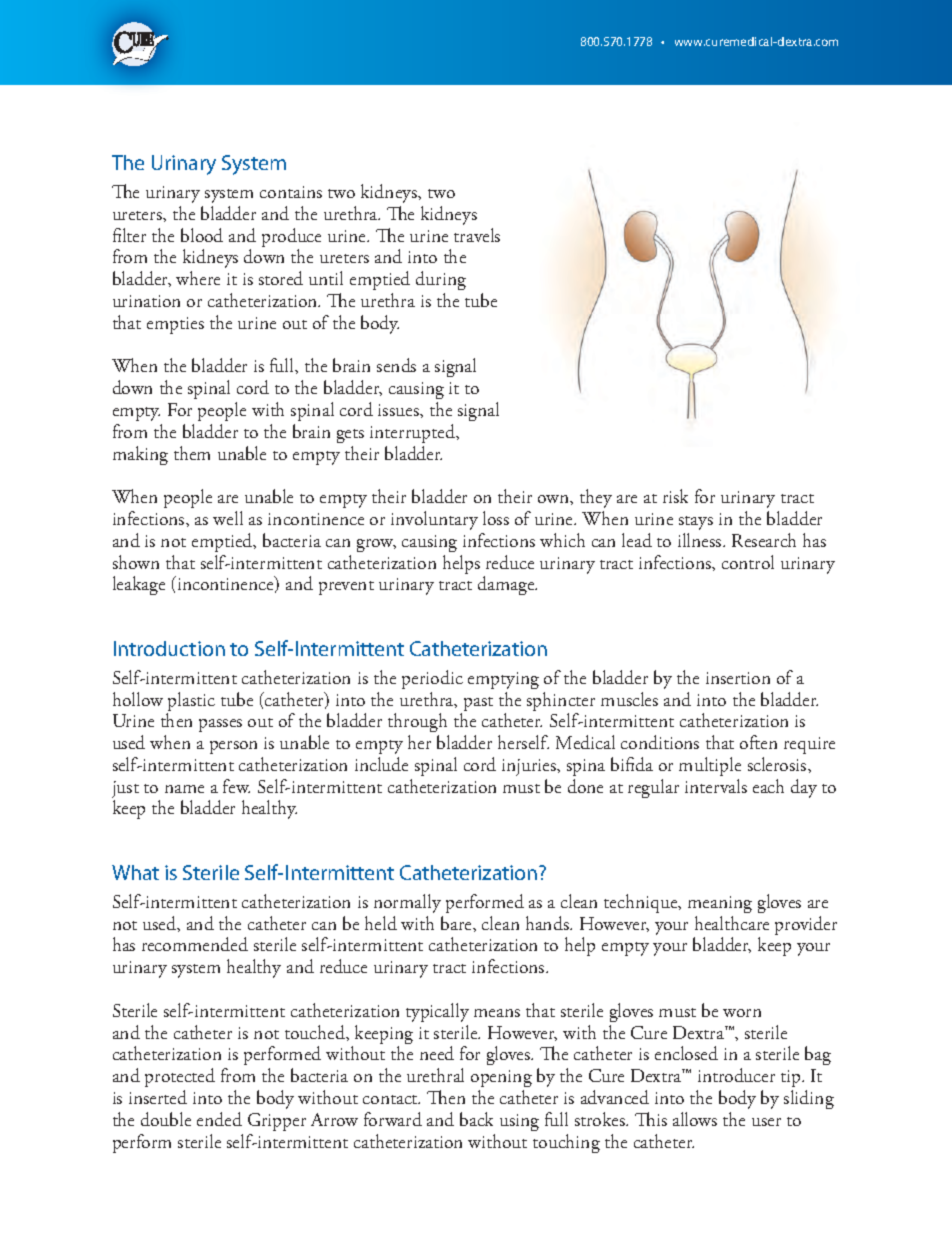  I want to click on periodic, so click(432, 679).
